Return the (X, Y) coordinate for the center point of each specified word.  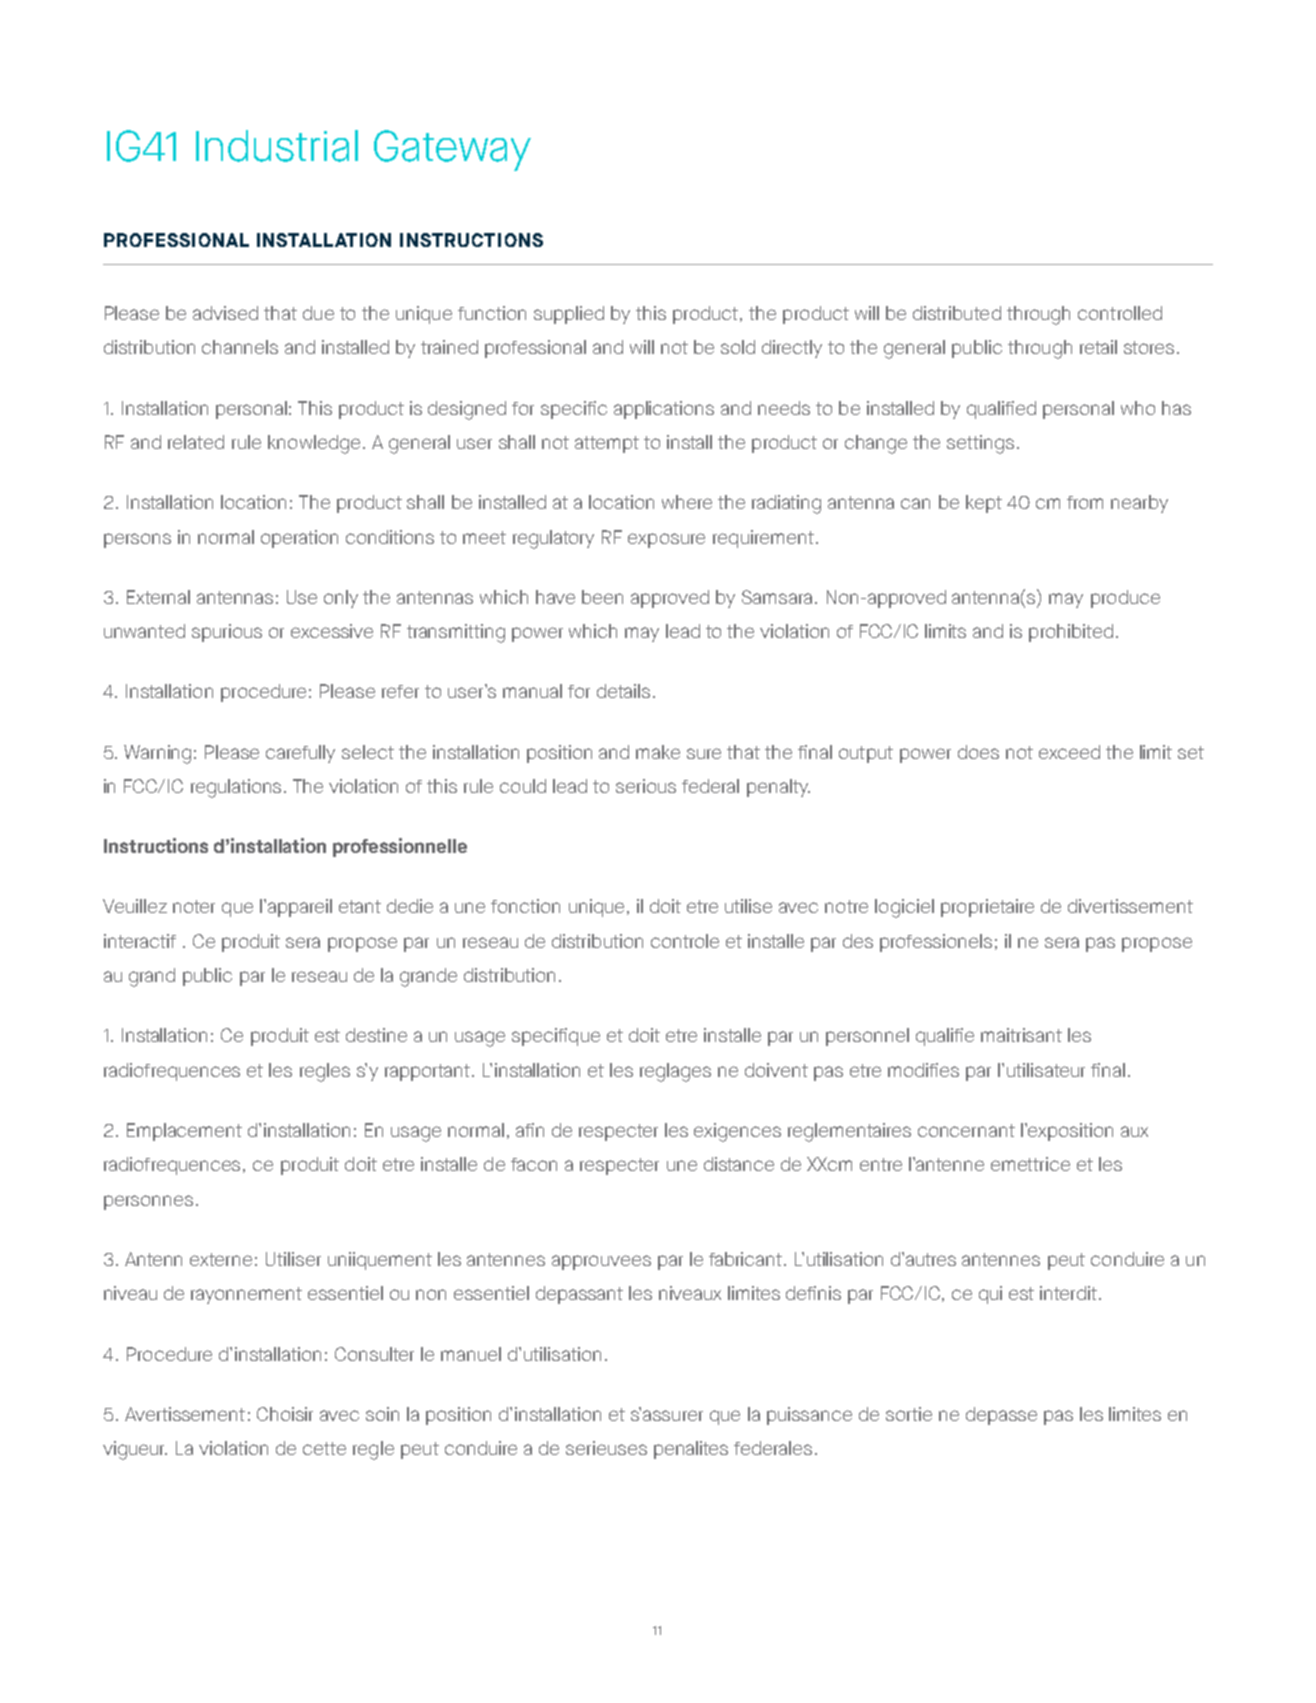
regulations (238, 788)
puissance (809, 1416)
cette (324, 1448)
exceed (1069, 752)
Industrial (277, 146)
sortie (909, 1414)
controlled (1120, 313)
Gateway (452, 150)
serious (646, 786)
